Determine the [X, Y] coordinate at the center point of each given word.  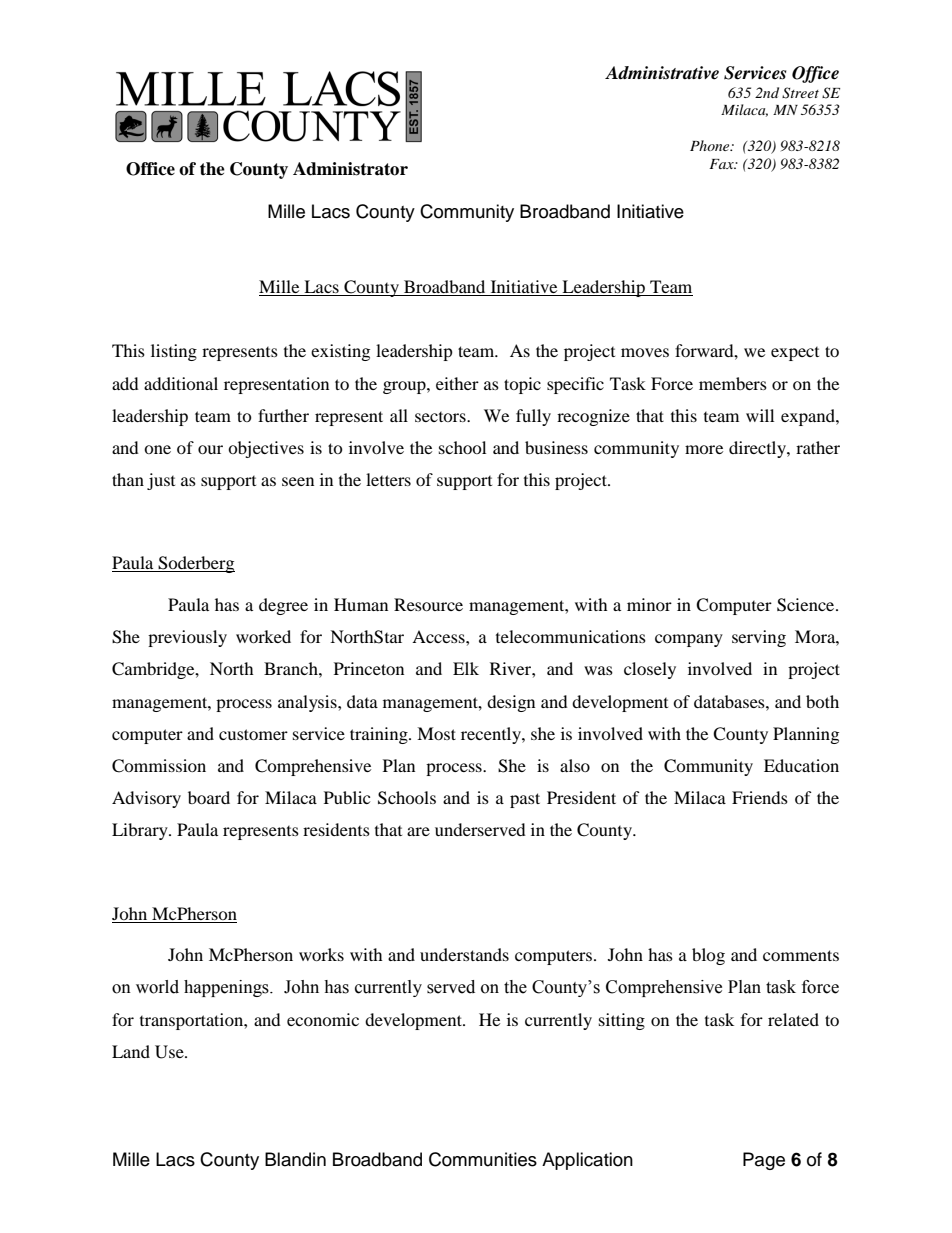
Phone [711, 145]
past [525, 800]
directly [758, 449]
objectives [266, 449]
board [209, 797]
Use [170, 1052]
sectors [441, 417]
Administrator [350, 169]
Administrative [662, 73]
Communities [483, 1159]
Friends [760, 797]
